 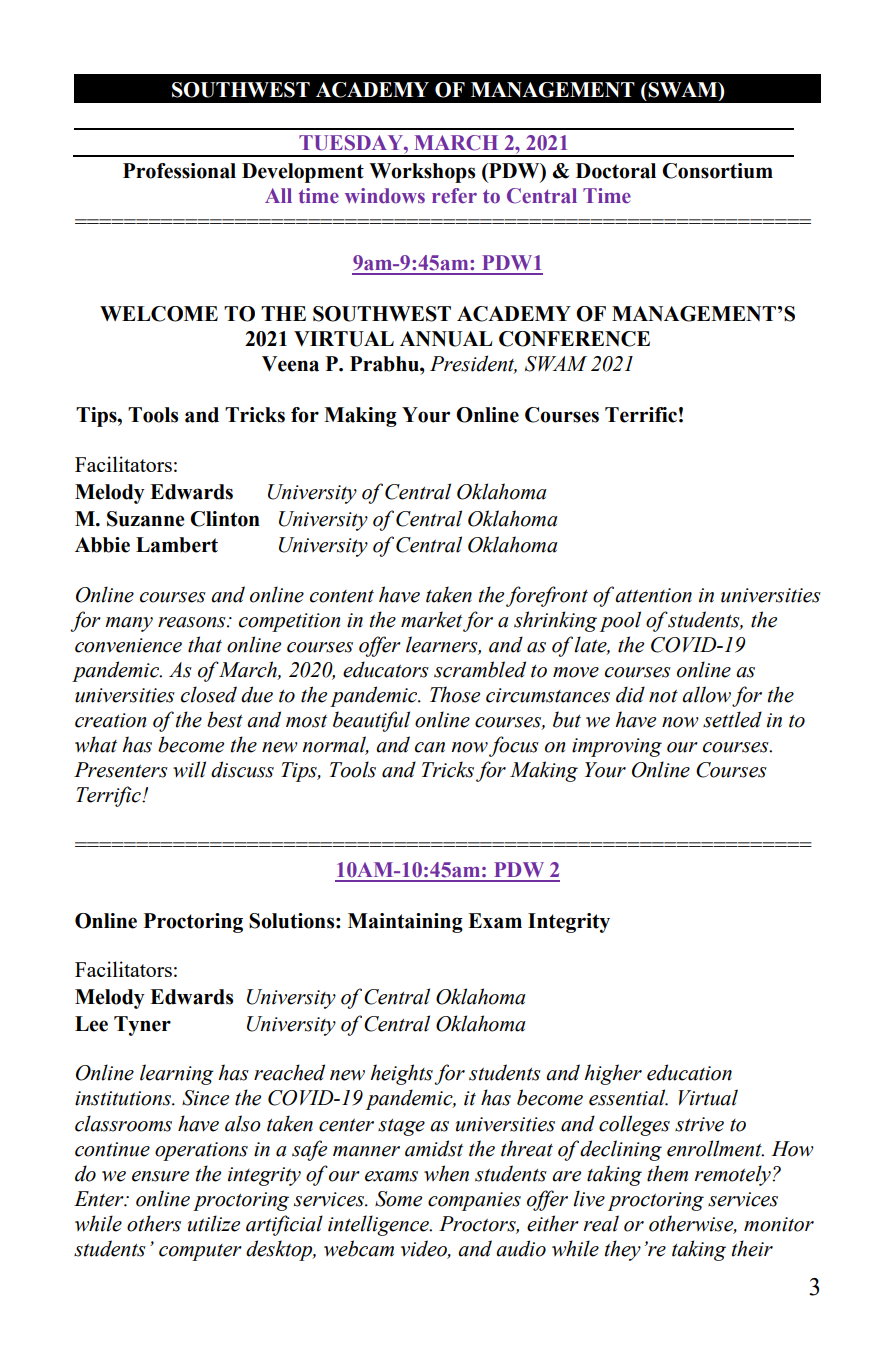 What do you see at coordinates (154, 1223) in the screenshot?
I see `others` at bounding box center [154, 1223].
